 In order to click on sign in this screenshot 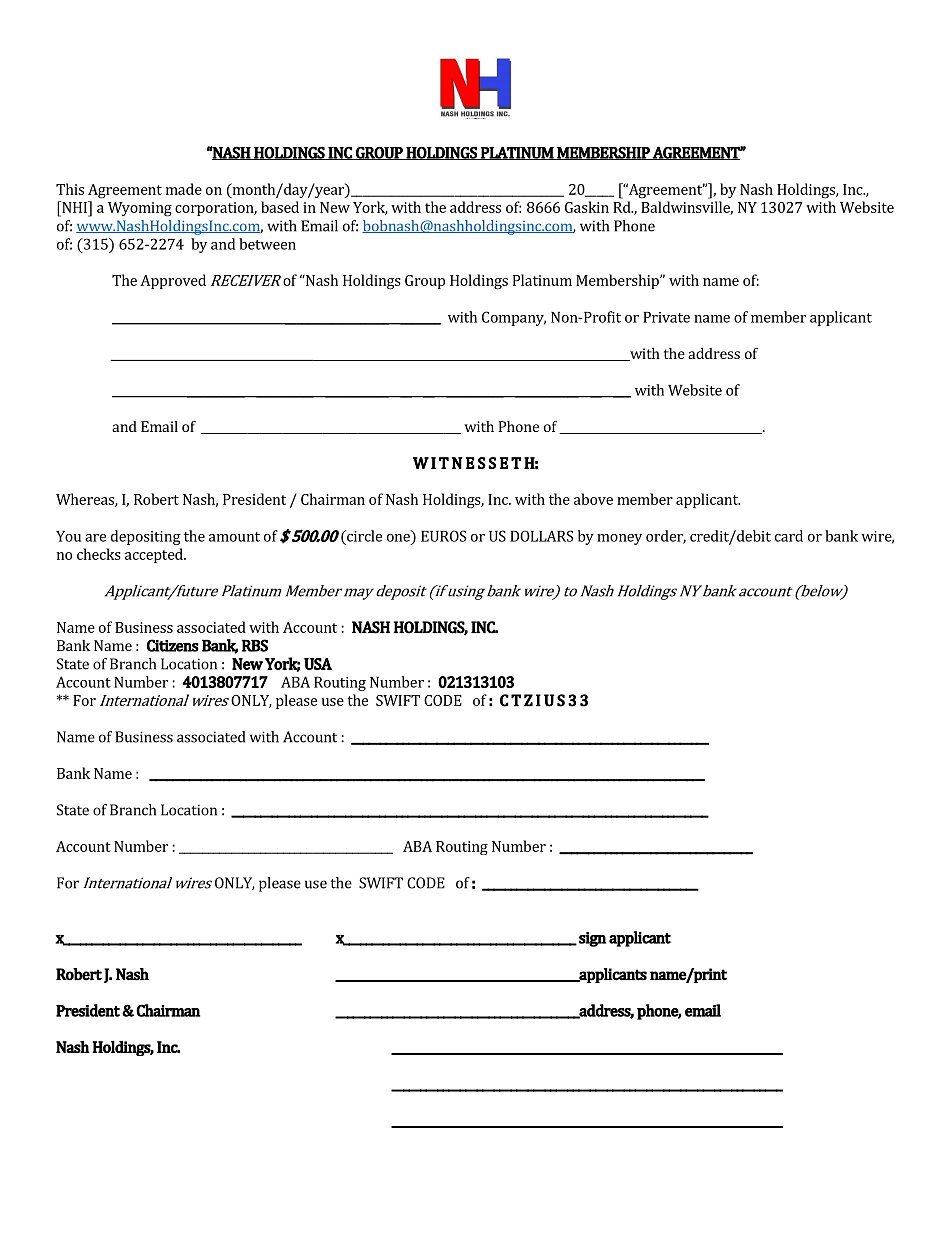, I will do `click(592, 939)`.
